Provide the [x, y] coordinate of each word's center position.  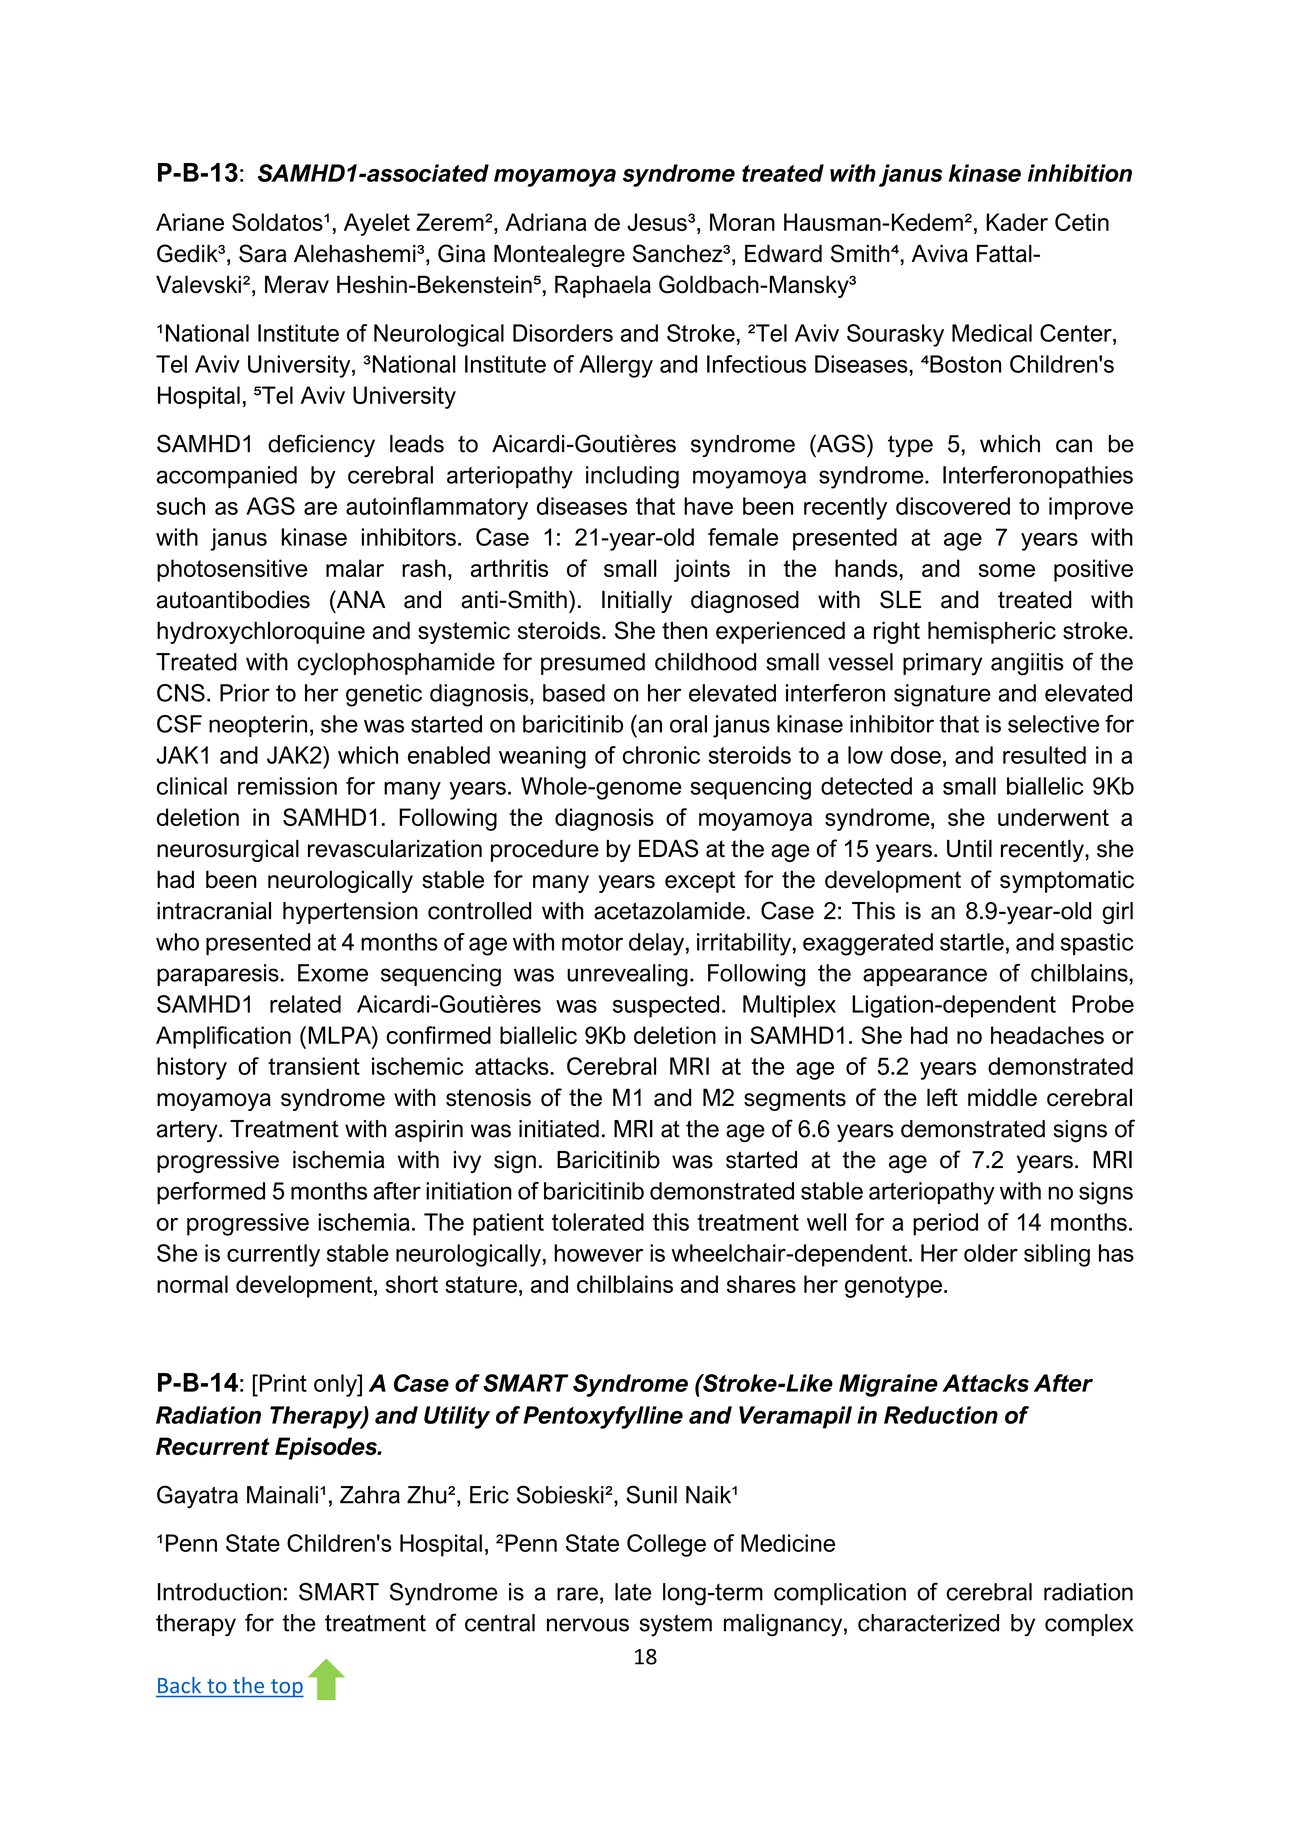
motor [592, 942]
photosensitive [232, 570]
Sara [263, 253]
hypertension [350, 913]
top [286, 1688]
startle [972, 942]
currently [273, 1255]
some [1007, 570]
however [598, 1253]
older [991, 1253]
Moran [742, 222]
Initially [637, 602]
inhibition [1080, 173]
